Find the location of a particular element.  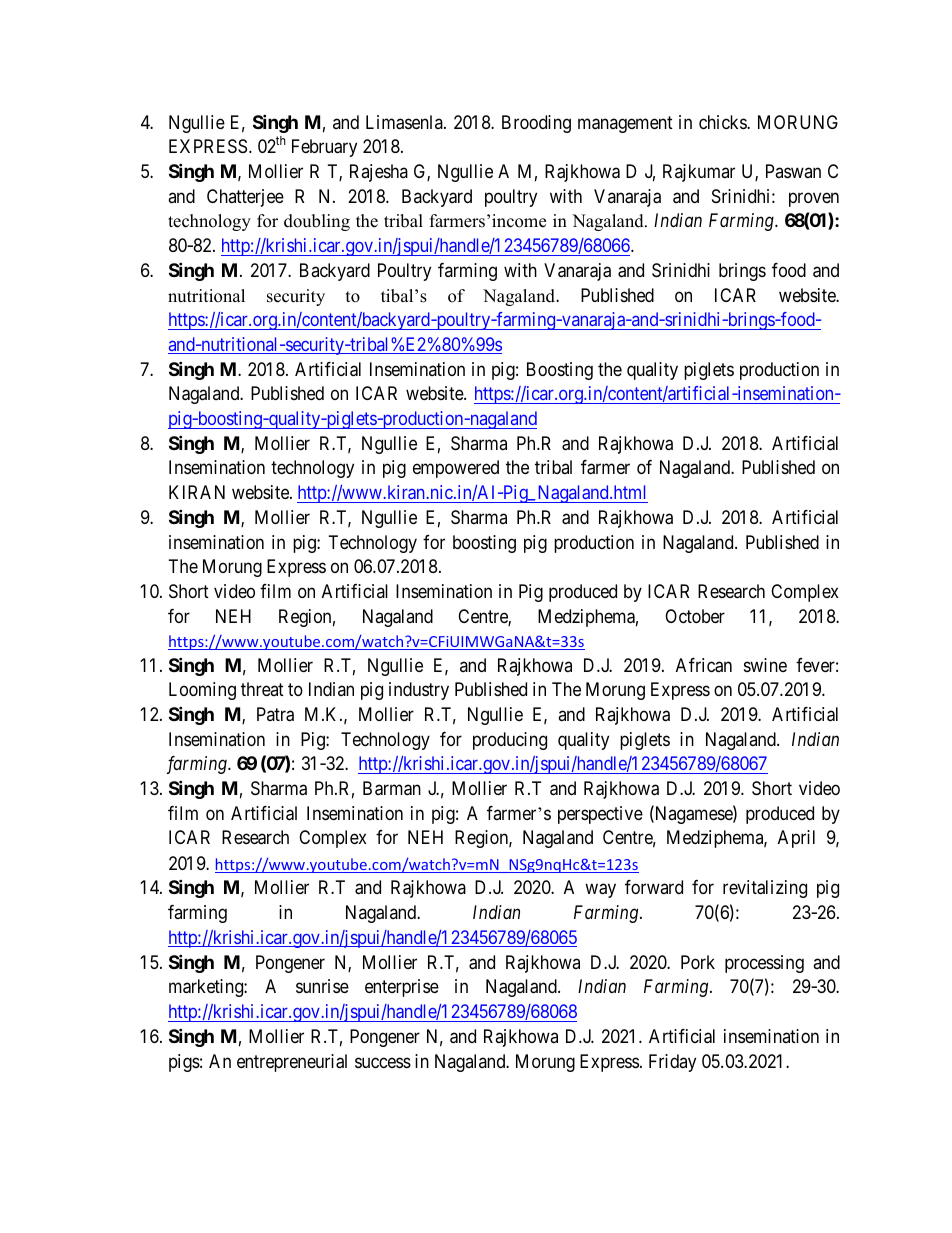

Brooding is located at coordinates (536, 124).
